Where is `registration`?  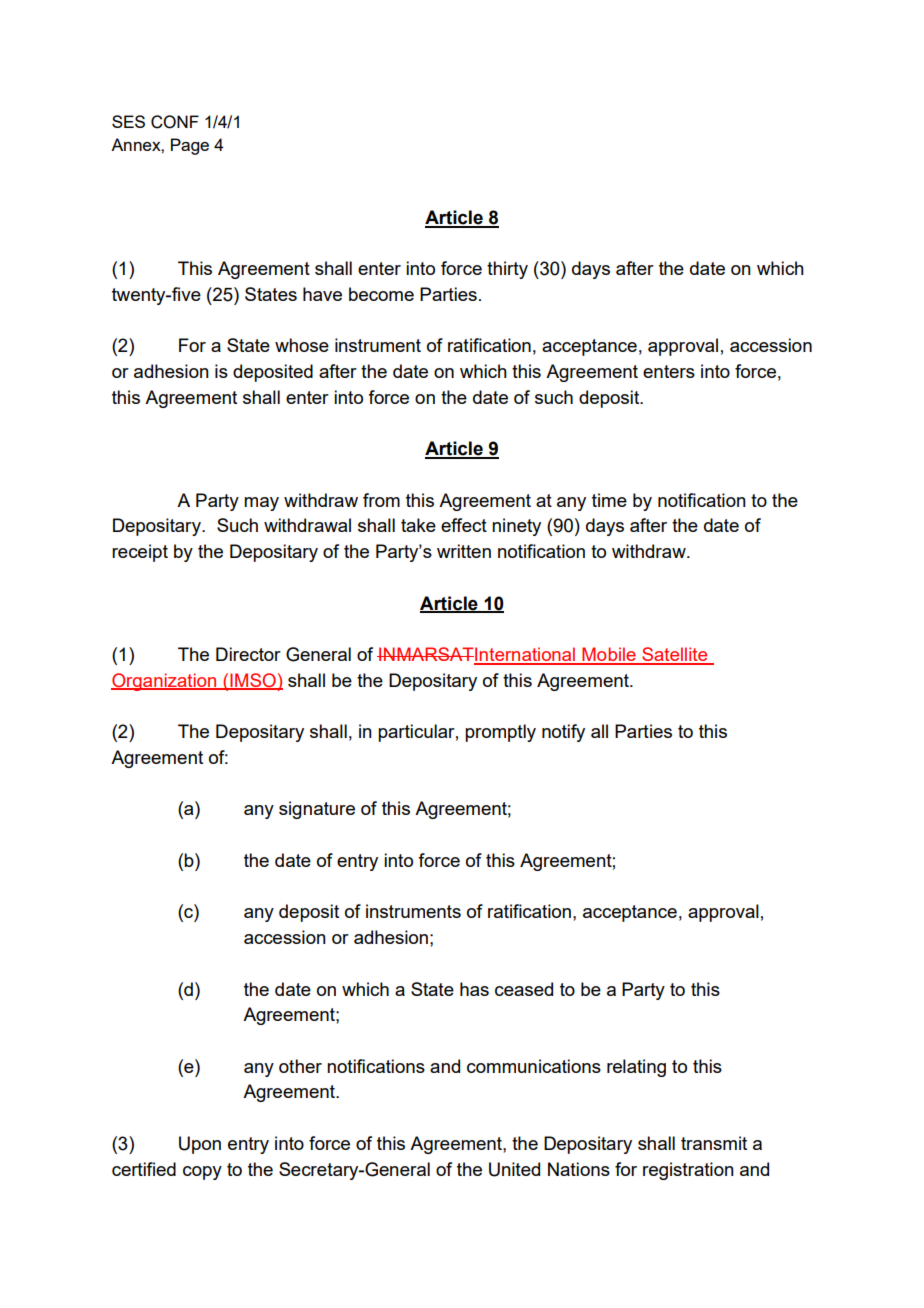 registration is located at coordinates (688, 1171).
